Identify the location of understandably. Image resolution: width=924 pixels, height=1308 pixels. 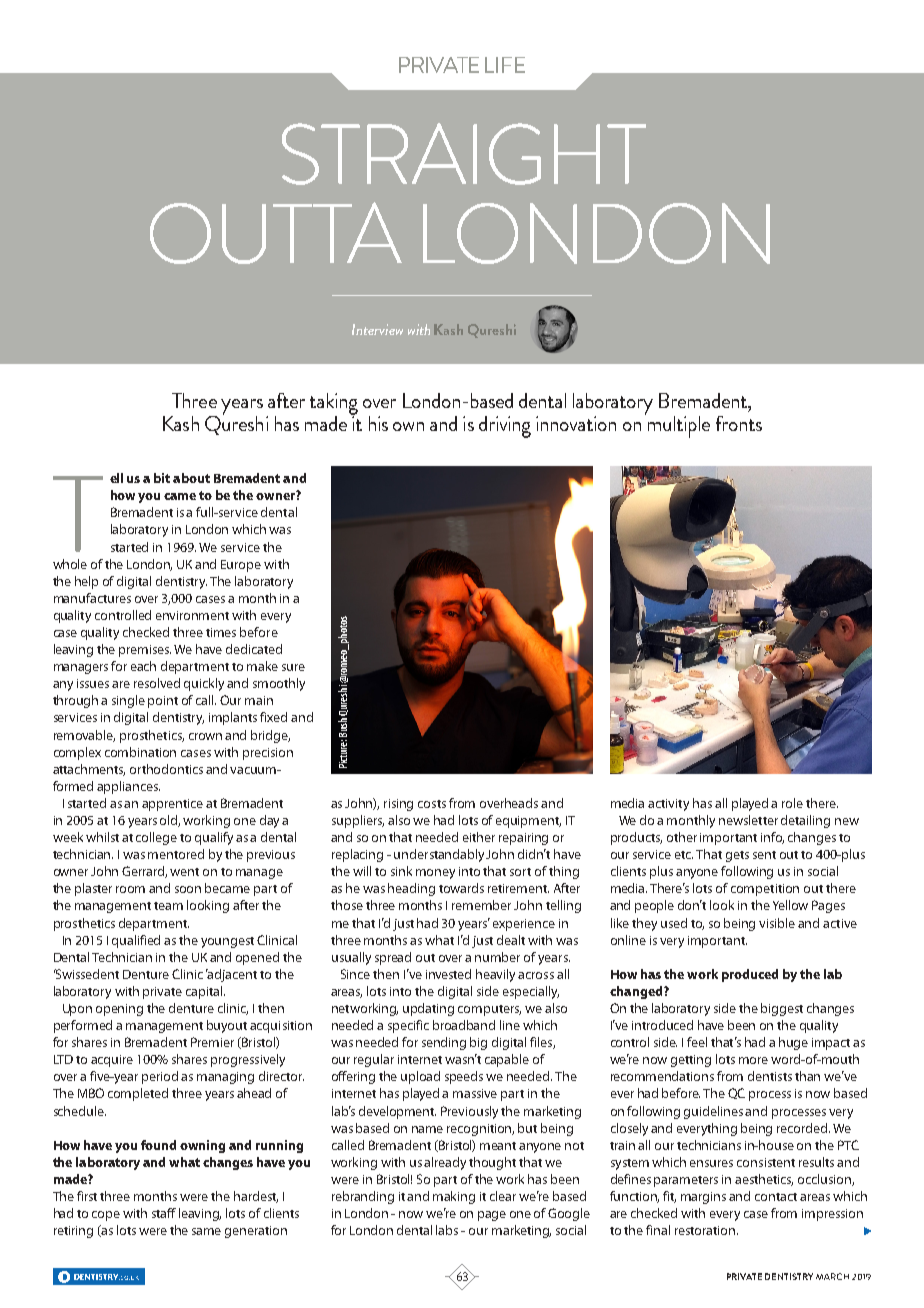
(439, 855).
